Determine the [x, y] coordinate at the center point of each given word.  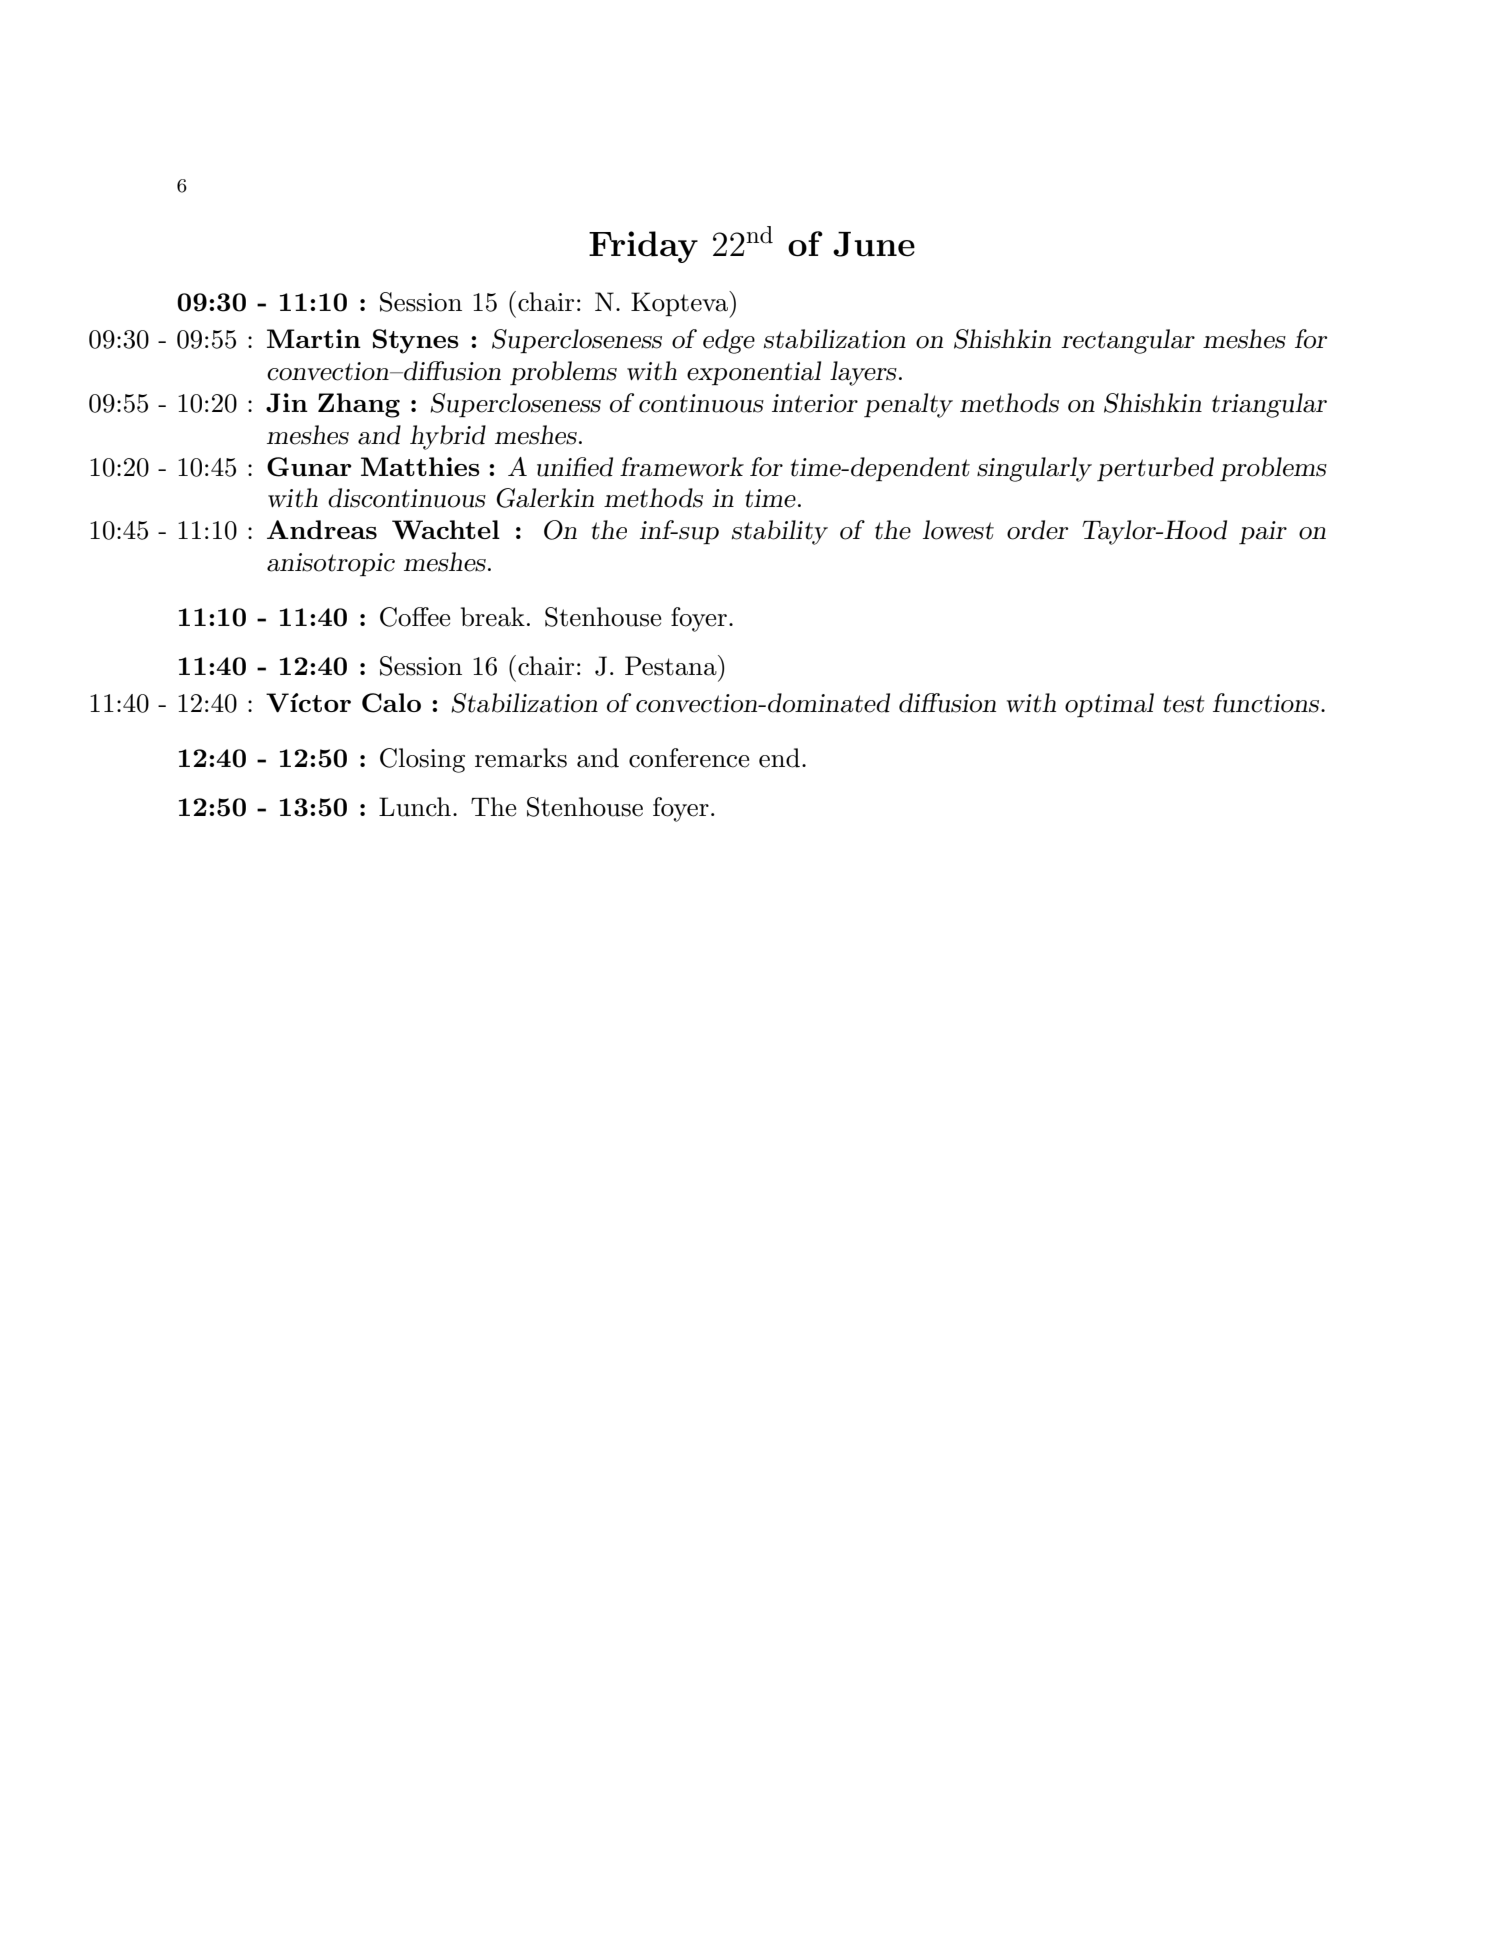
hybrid [448, 437]
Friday [643, 247]
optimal [1109, 705]
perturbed [1155, 469]
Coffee [415, 617]
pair [1263, 533]
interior [815, 403]
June [874, 244]
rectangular [1128, 341]
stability [780, 532]
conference [689, 758]
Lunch [415, 807]
